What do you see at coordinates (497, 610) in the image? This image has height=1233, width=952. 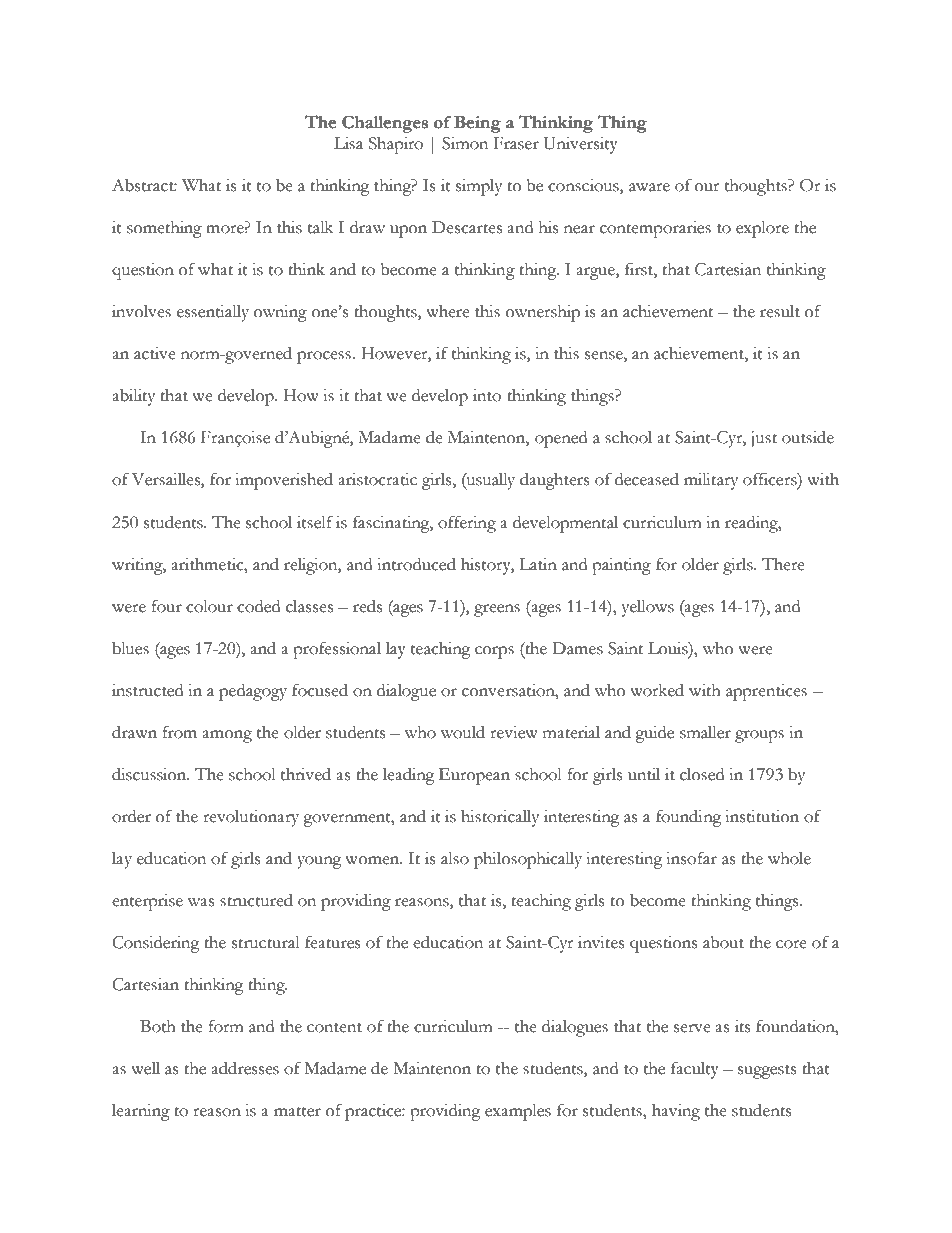 I see `greens` at bounding box center [497, 610].
